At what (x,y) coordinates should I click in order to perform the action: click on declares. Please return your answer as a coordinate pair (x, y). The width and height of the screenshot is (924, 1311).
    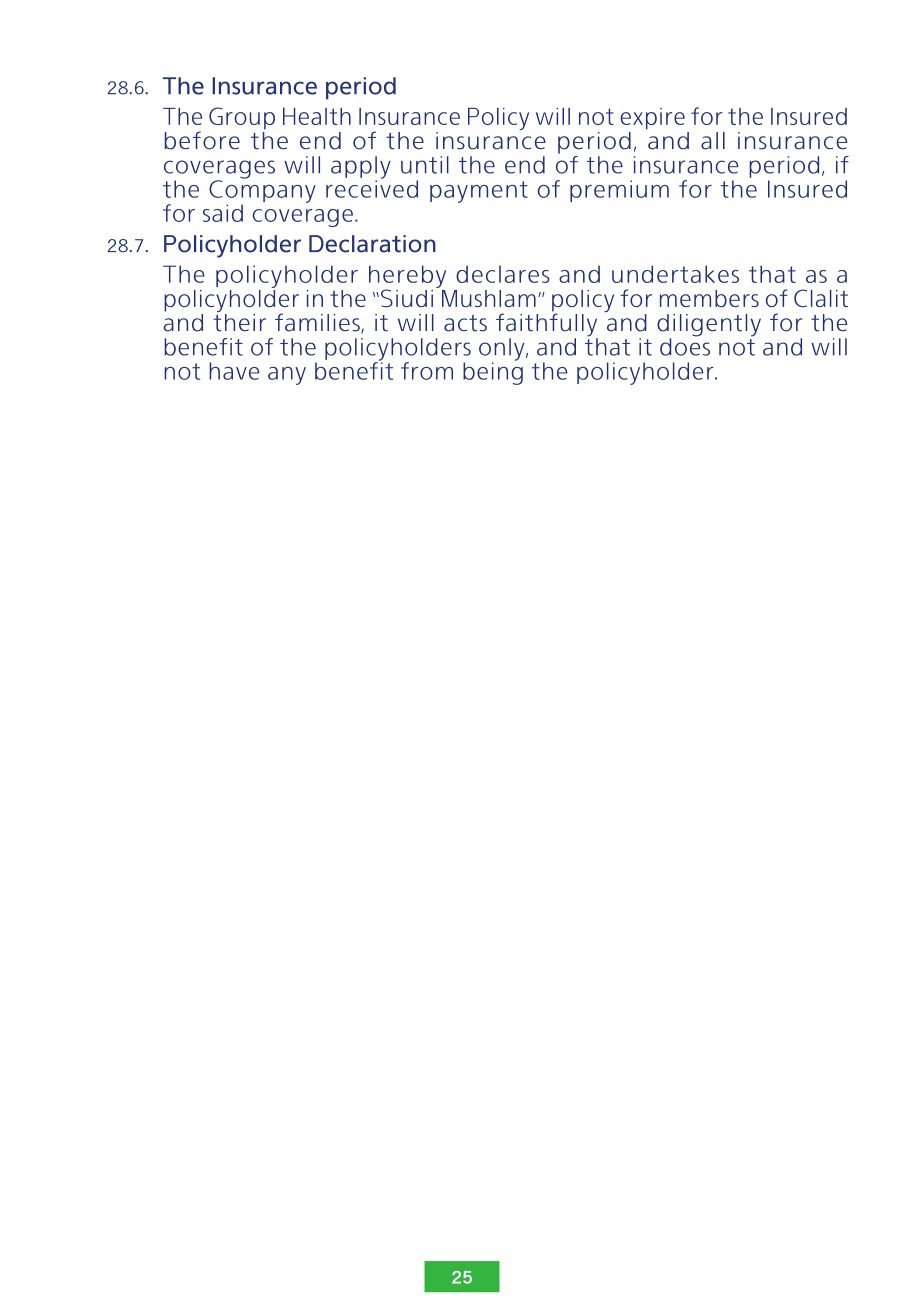
    Looking at the image, I should click on (503, 274).
